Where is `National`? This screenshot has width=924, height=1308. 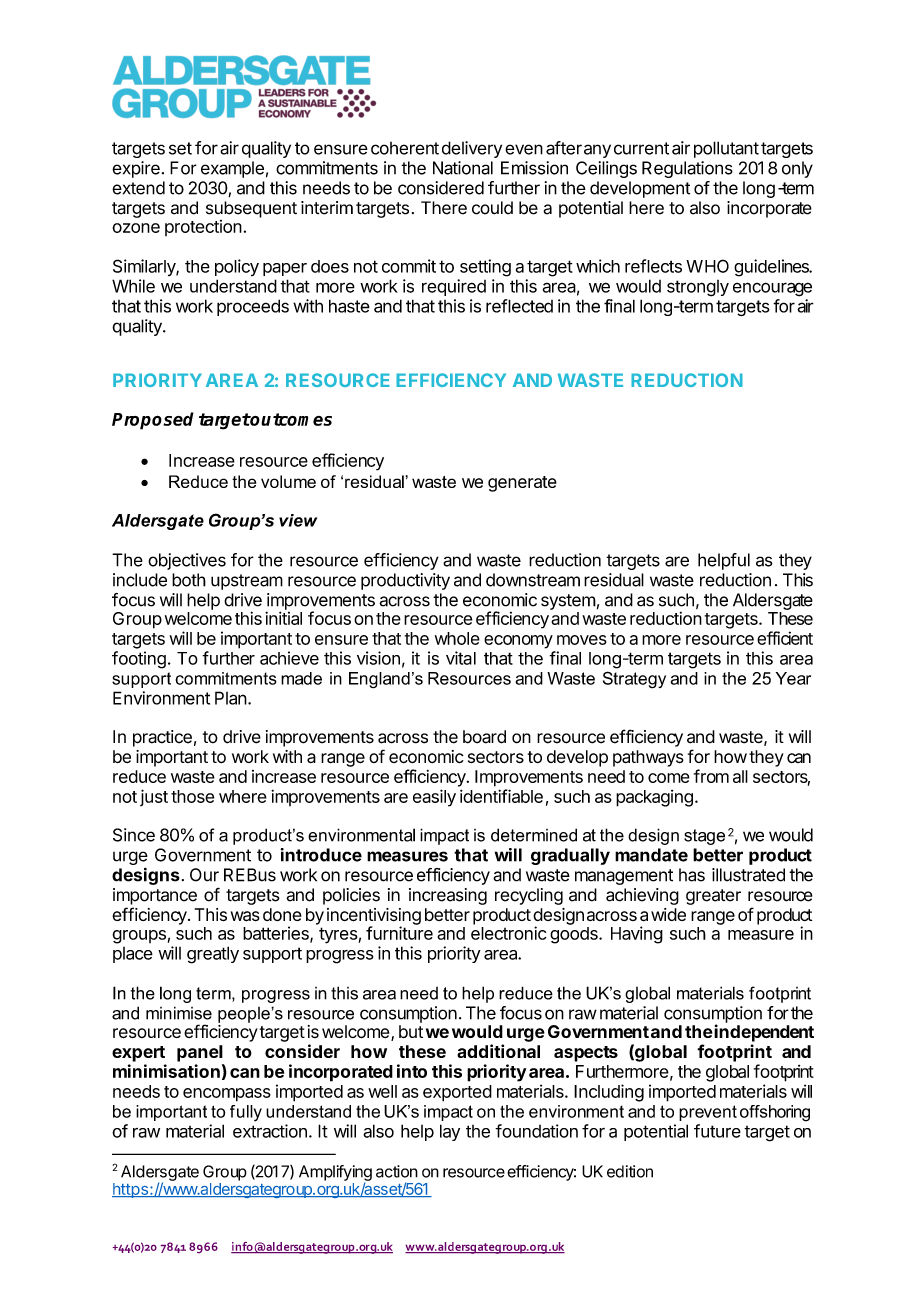
National is located at coordinates (463, 168).
